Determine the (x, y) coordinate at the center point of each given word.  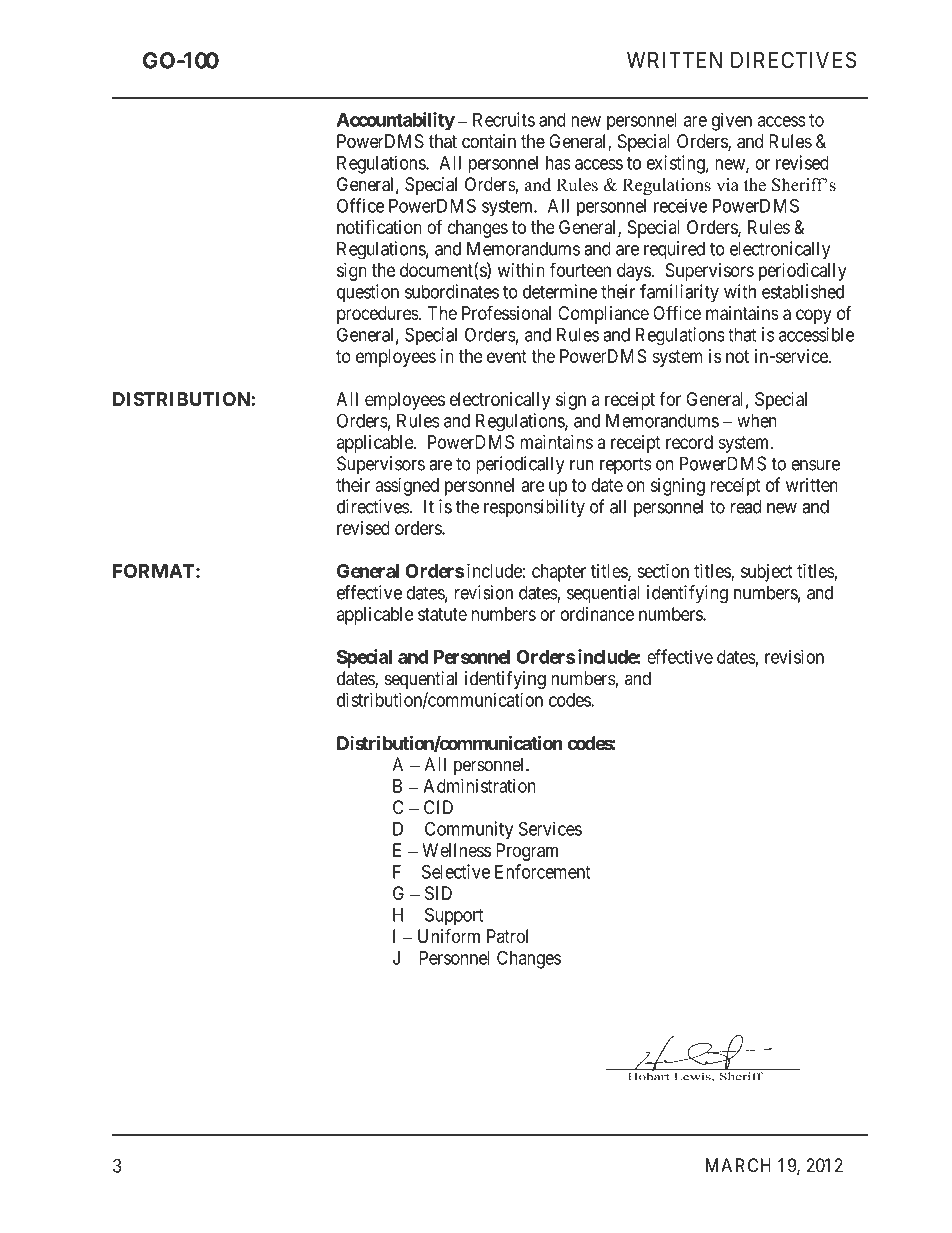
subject (767, 573)
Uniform (449, 935)
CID (438, 807)
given (732, 121)
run (582, 465)
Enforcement (543, 871)
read (746, 506)
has (558, 163)
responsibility (534, 508)
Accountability (396, 121)
